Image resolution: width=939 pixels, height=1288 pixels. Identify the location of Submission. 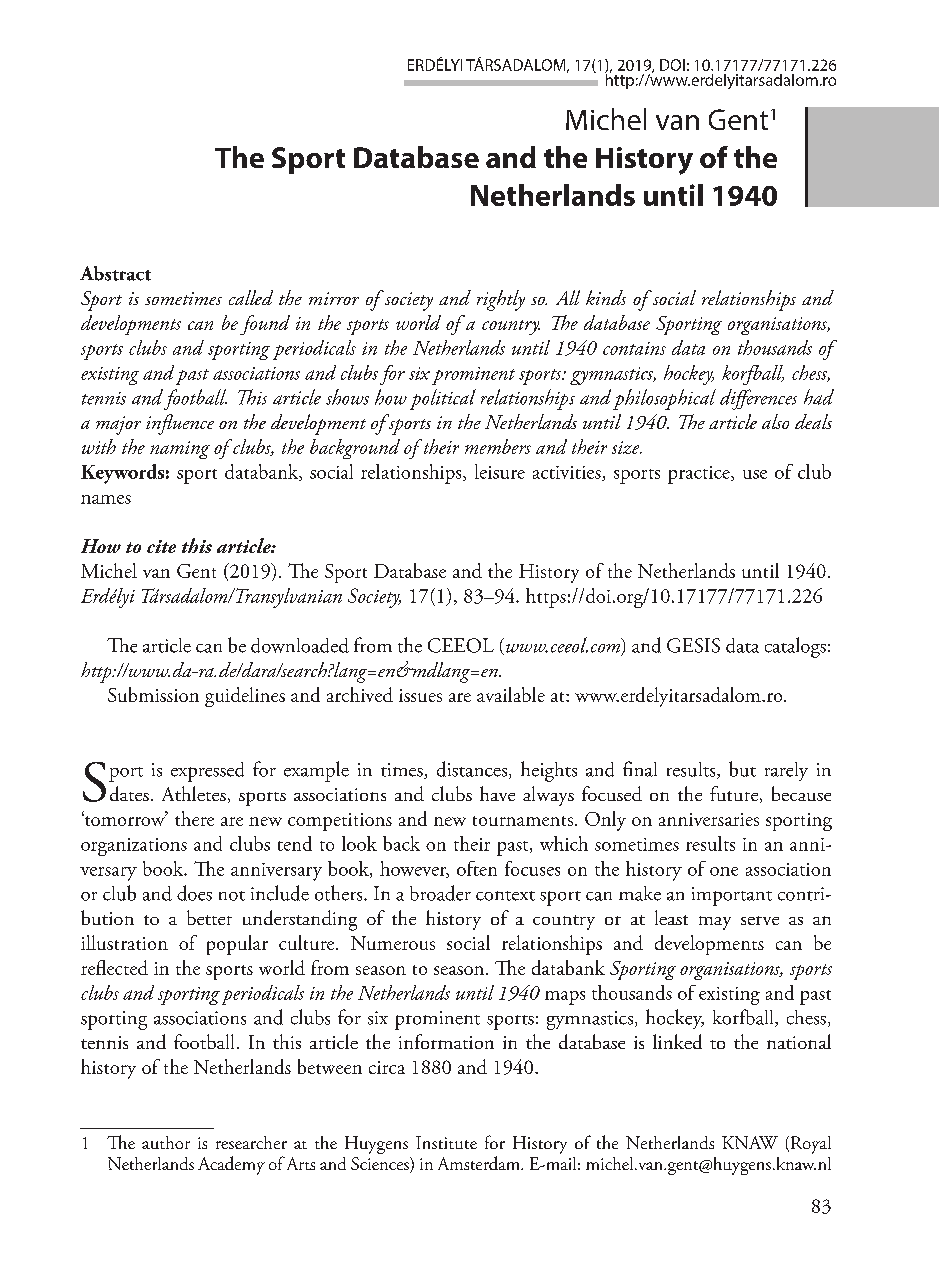
(153, 694).
